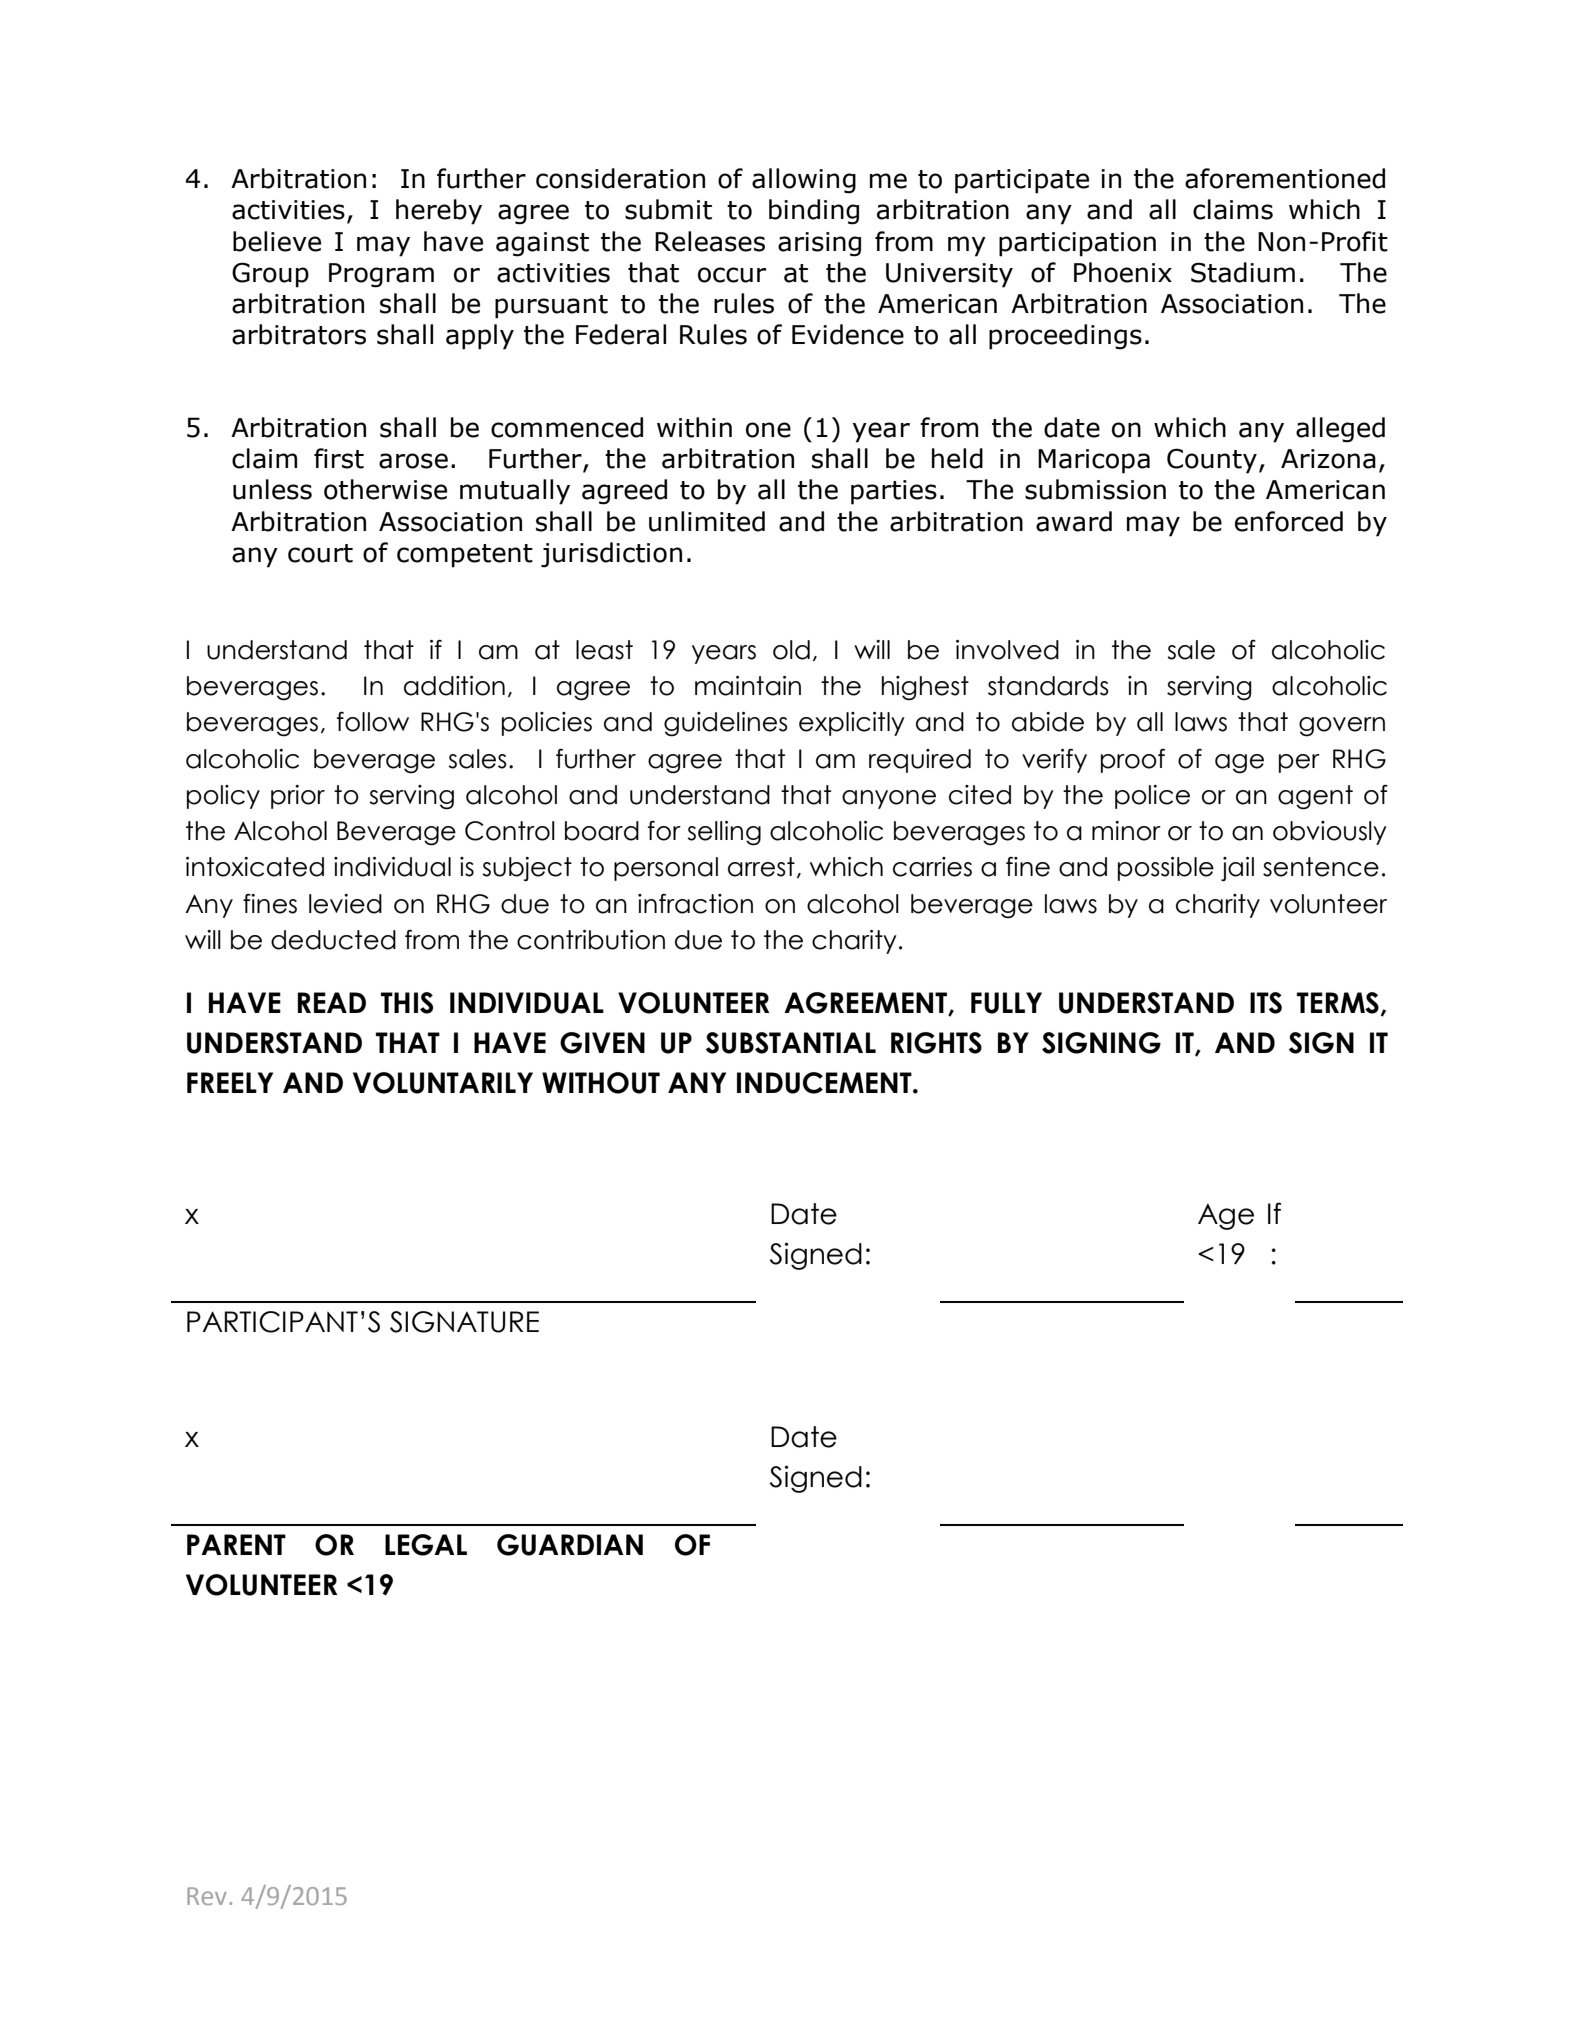 This screenshot has height=2036, width=1573. What do you see at coordinates (1266, 1003) in the screenshot?
I see `ITS` at bounding box center [1266, 1003].
